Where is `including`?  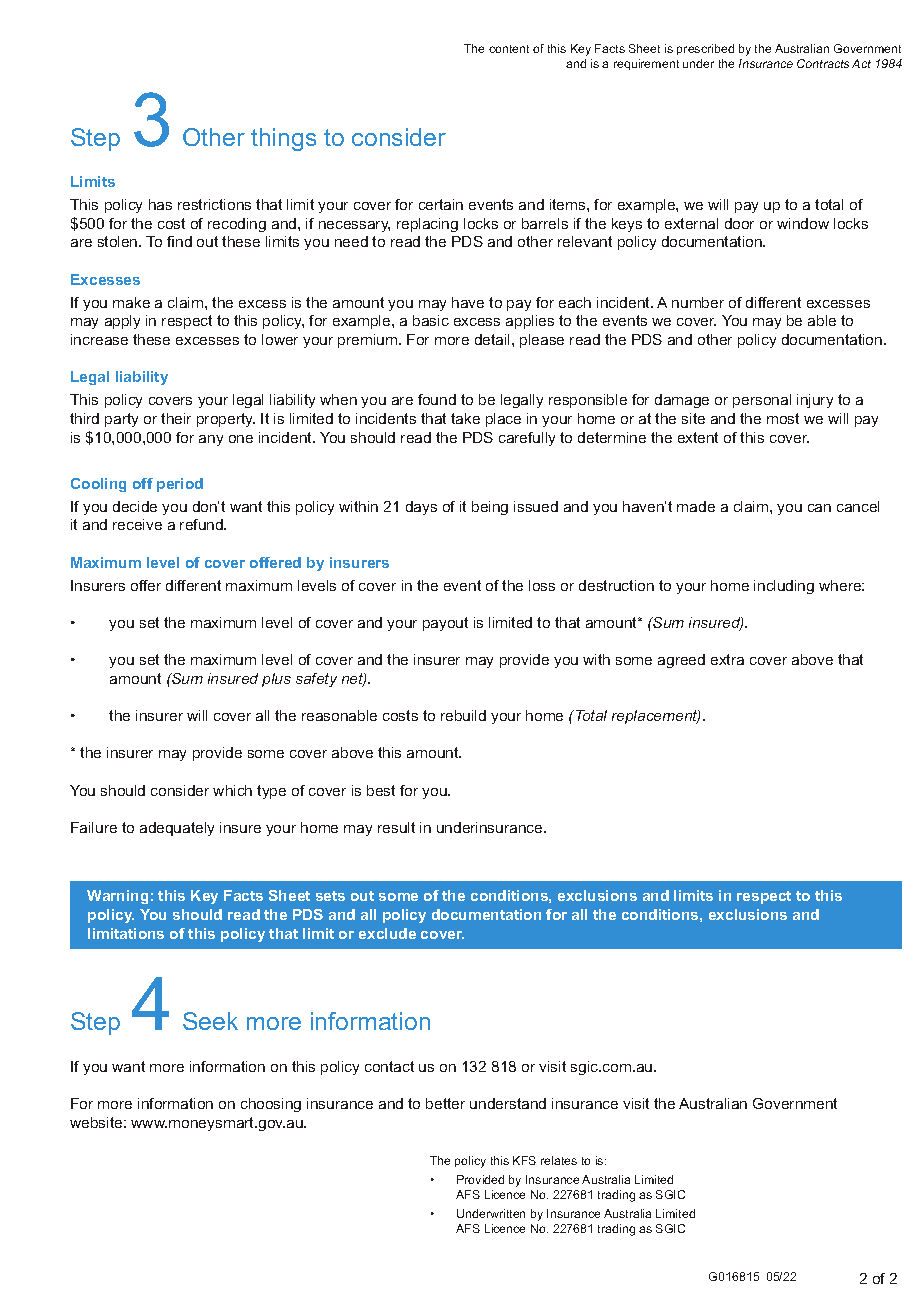 including is located at coordinates (784, 587).
